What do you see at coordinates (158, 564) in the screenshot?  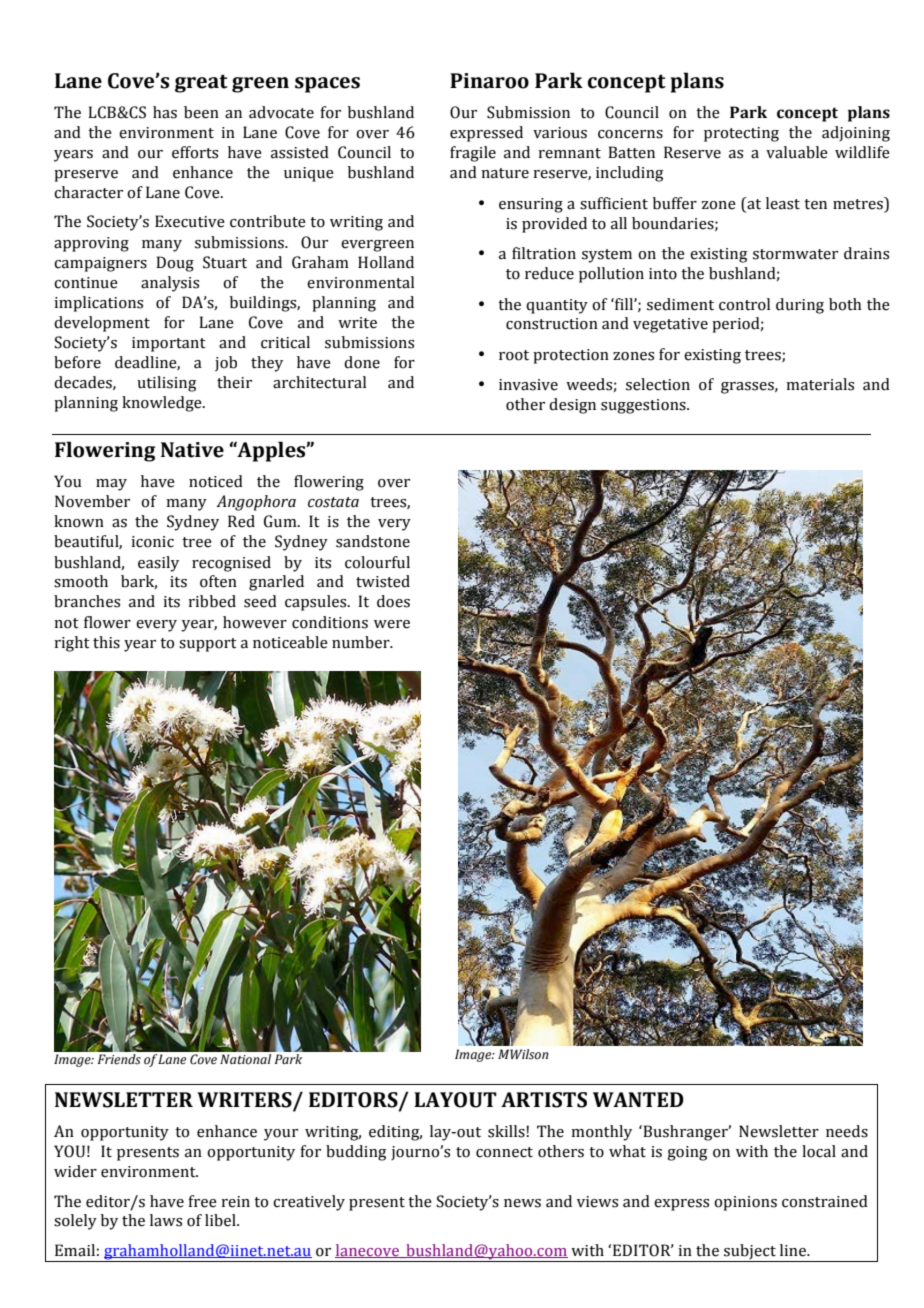 I see `easily` at bounding box center [158, 564].
